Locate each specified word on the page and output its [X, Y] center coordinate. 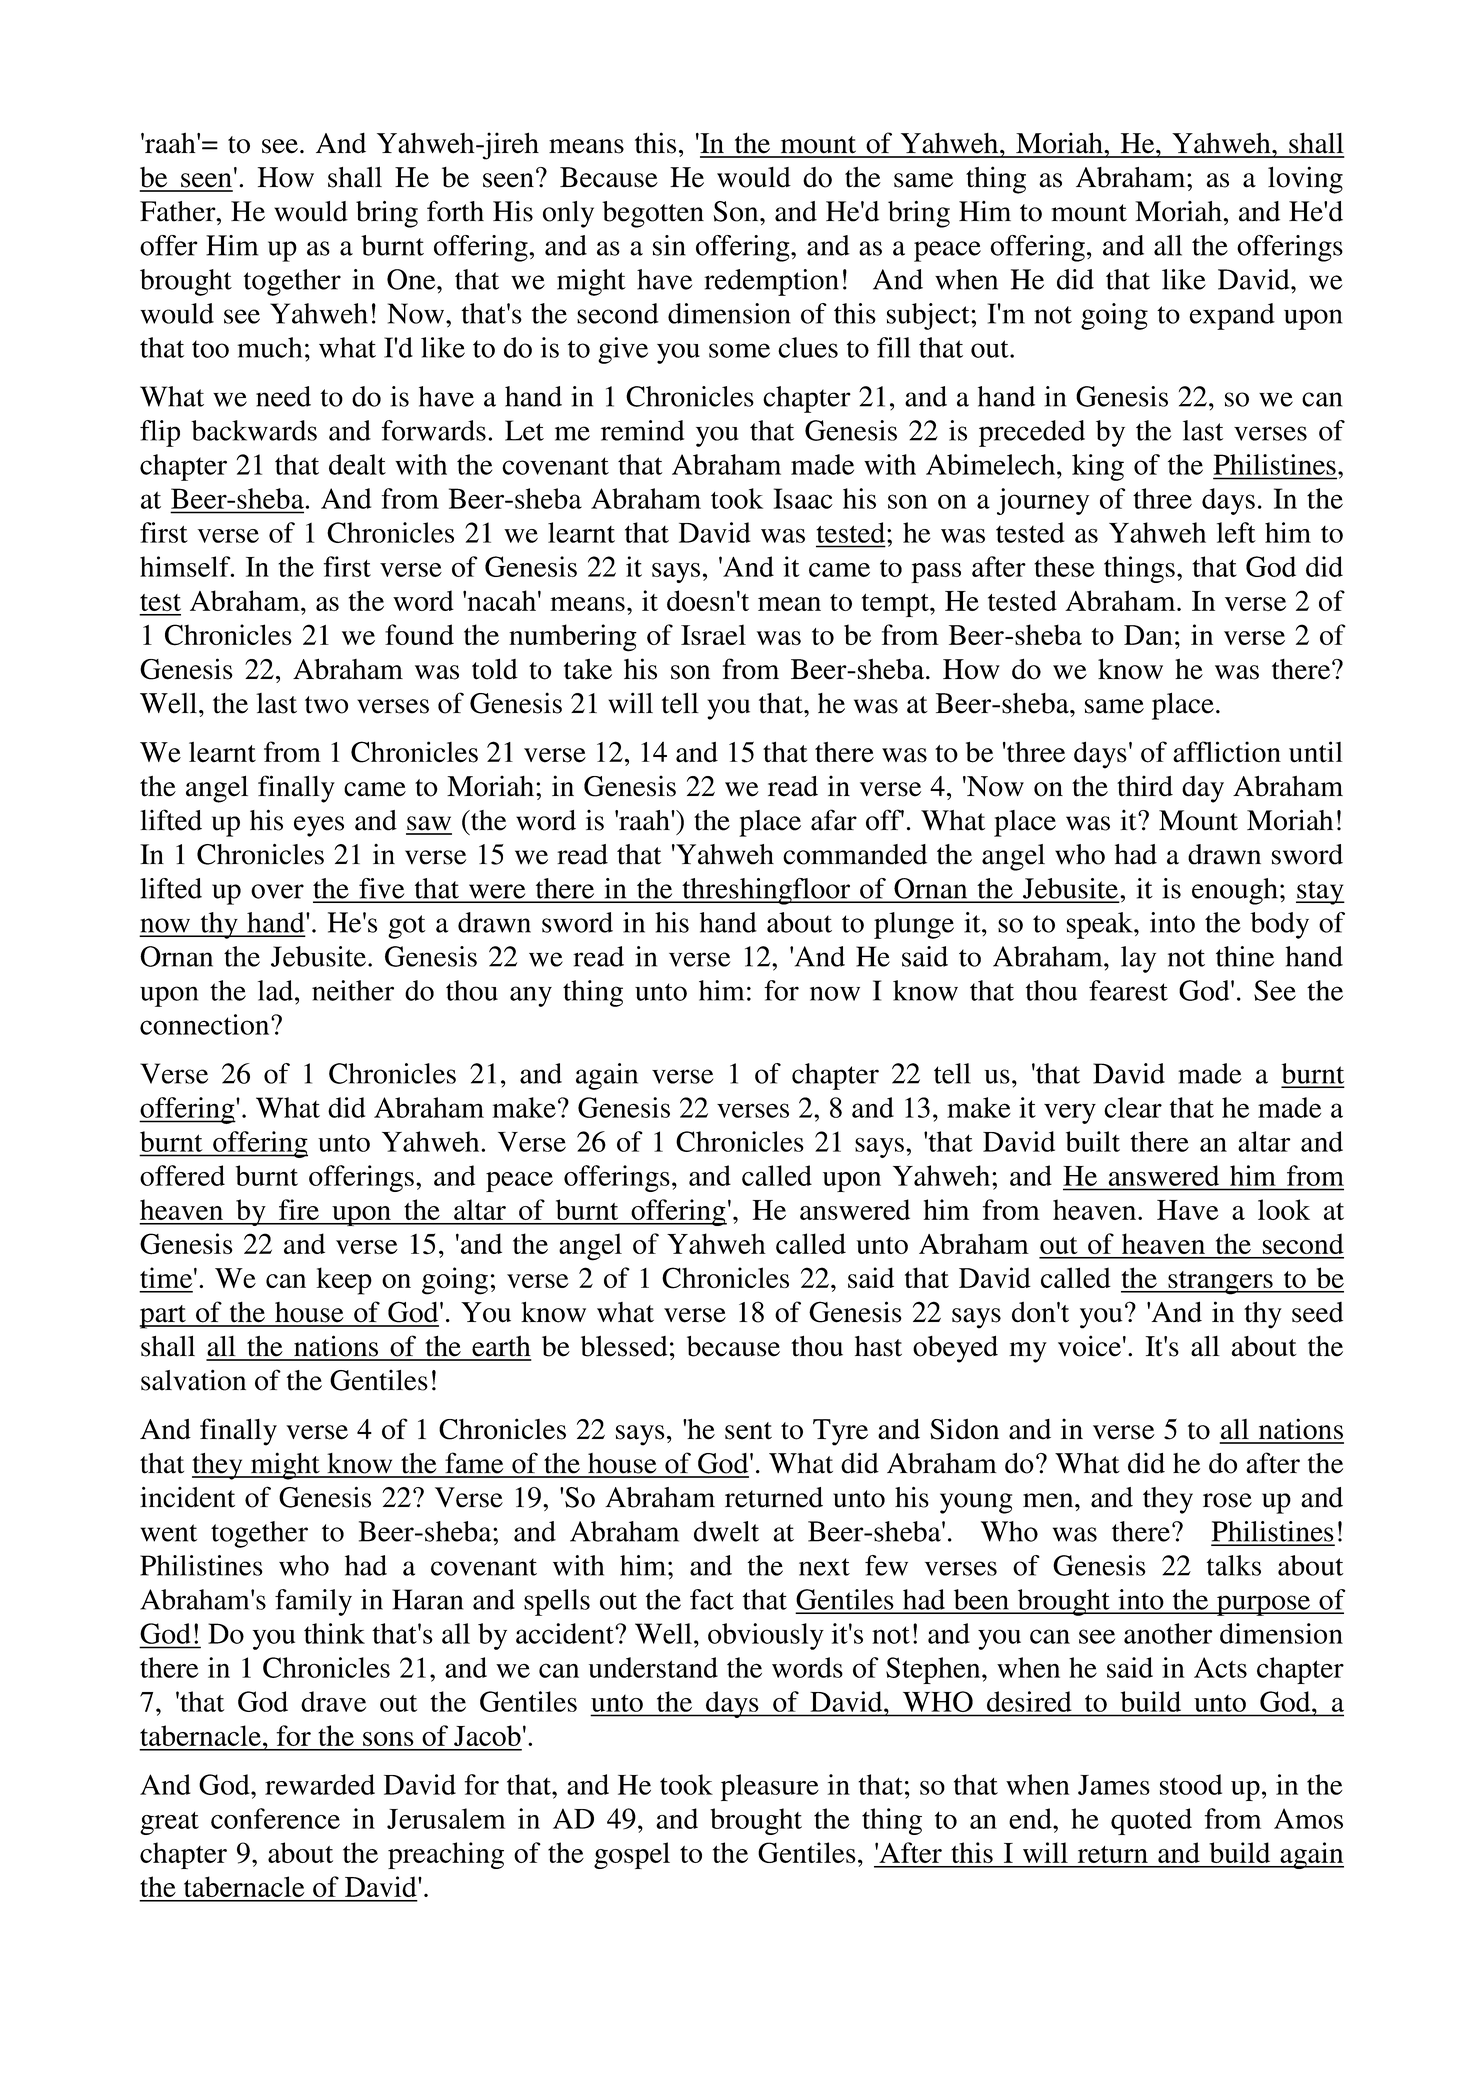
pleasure [770, 1787]
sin [669, 245]
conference [275, 1818]
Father [179, 211]
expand [1232, 316]
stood [1191, 1784]
